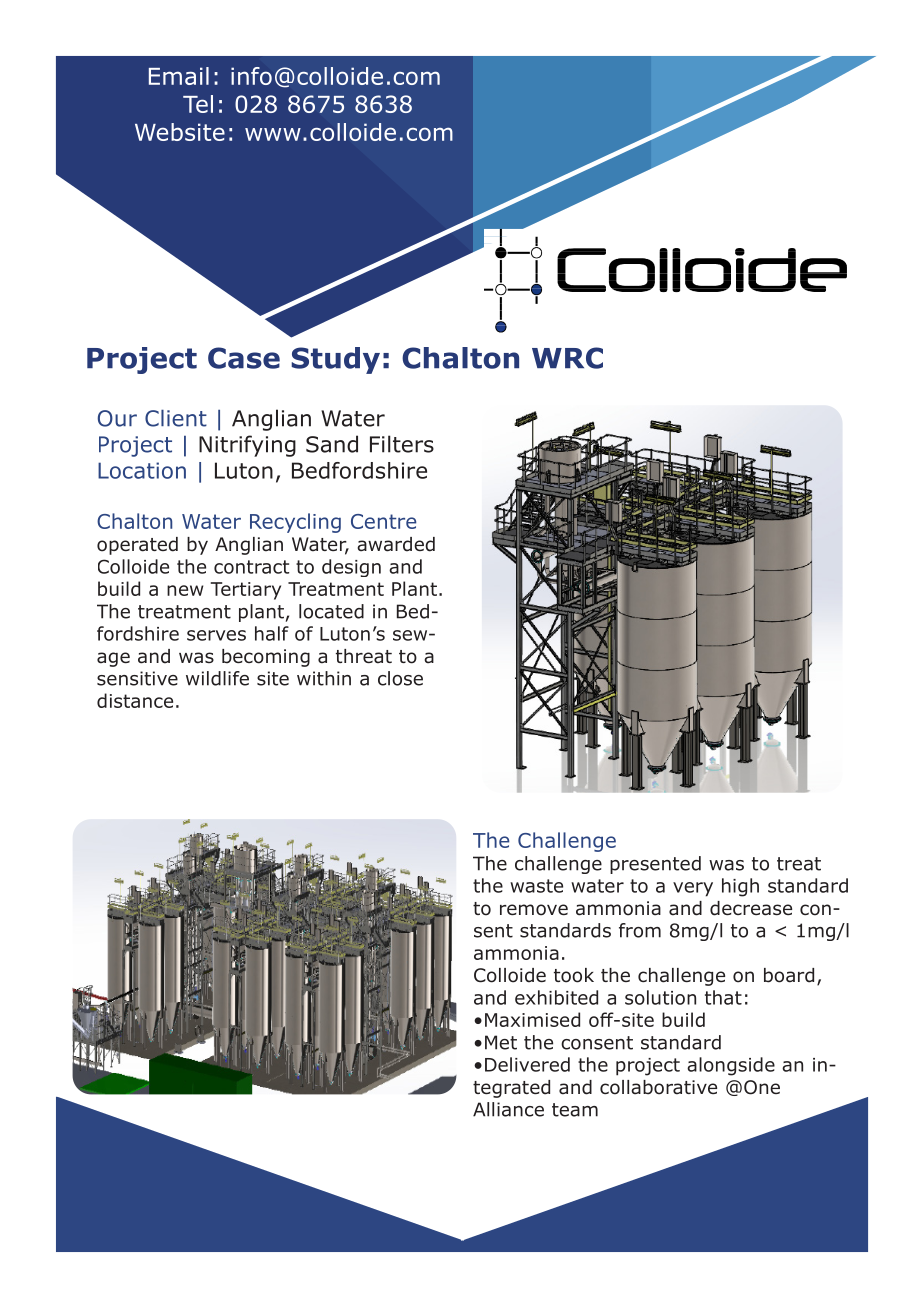 This screenshot has width=924, height=1308. I want to click on Email, so click(179, 76).
